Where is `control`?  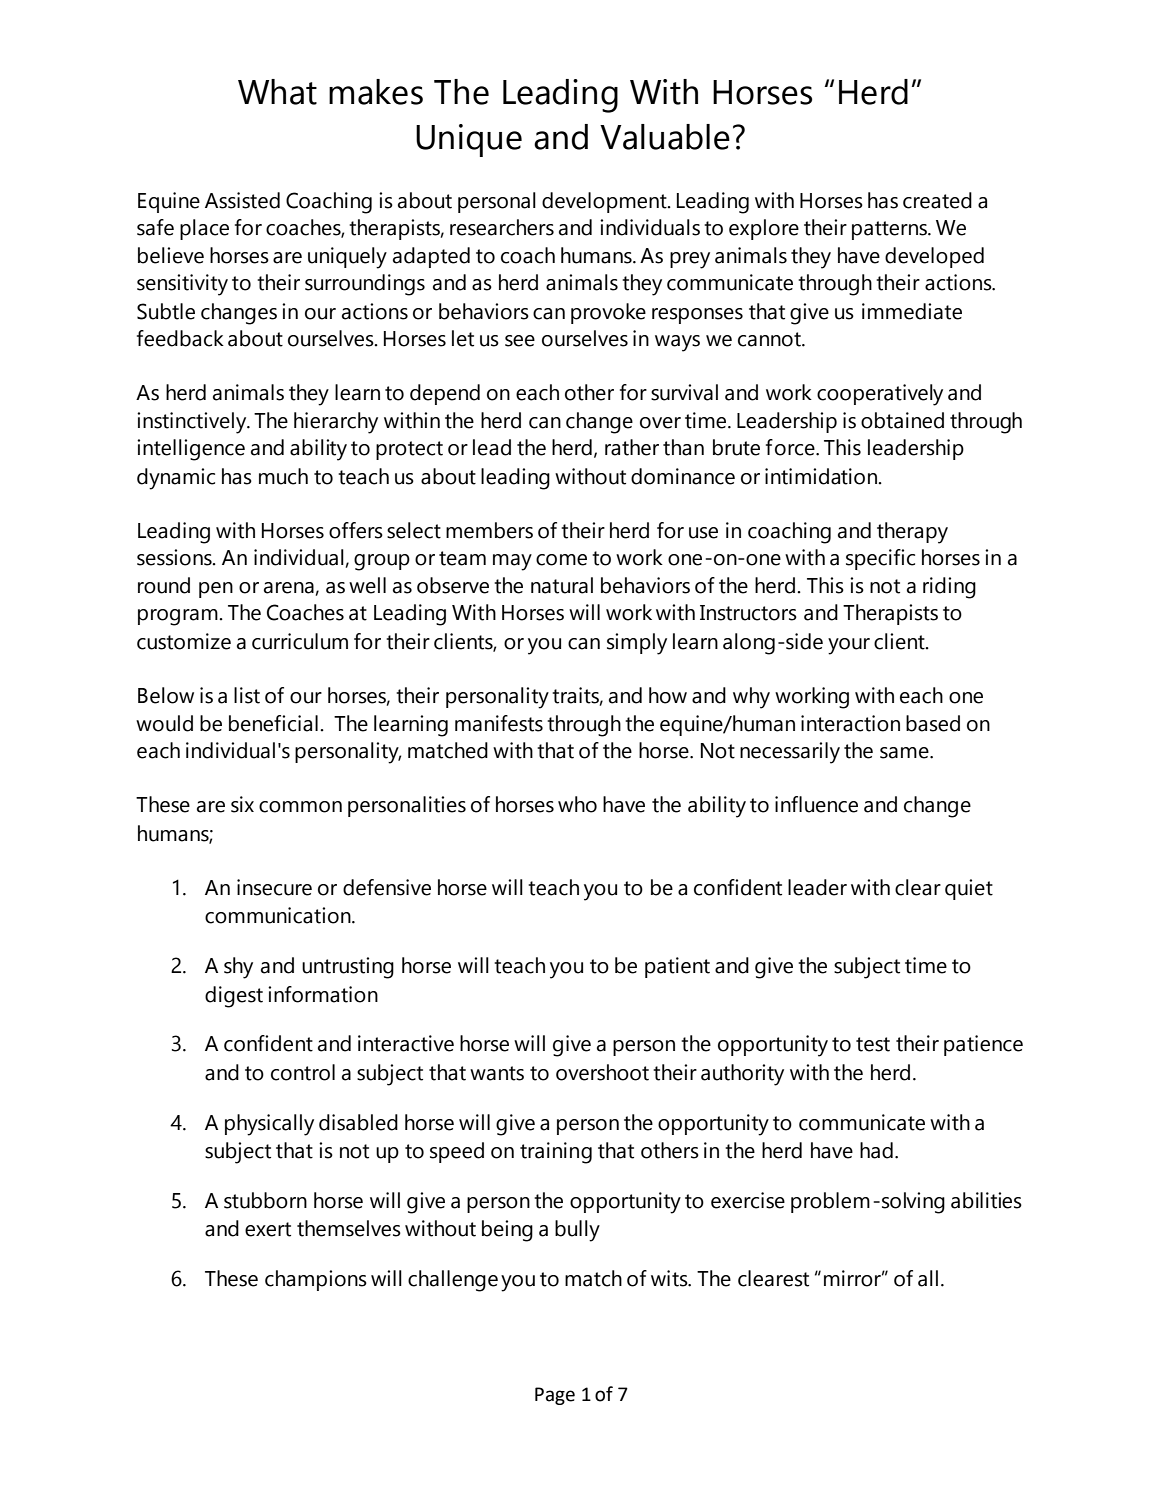
control is located at coordinates (303, 1072).
